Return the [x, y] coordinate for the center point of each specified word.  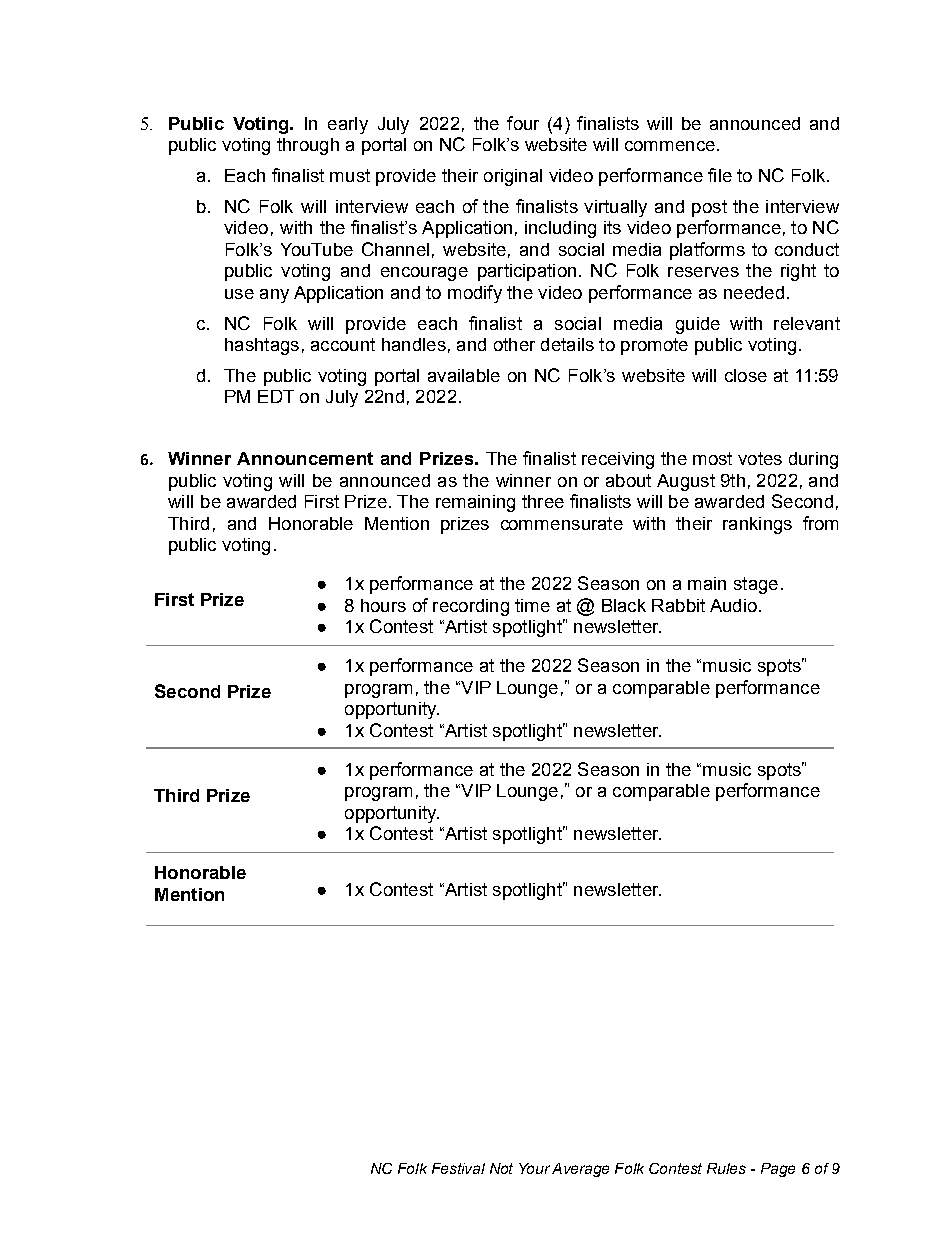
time [532, 605]
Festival [458, 1168]
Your [534, 1168]
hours [383, 605]
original [513, 177]
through [308, 146]
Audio [733, 605]
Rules [726, 1168]
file [720, 175]
